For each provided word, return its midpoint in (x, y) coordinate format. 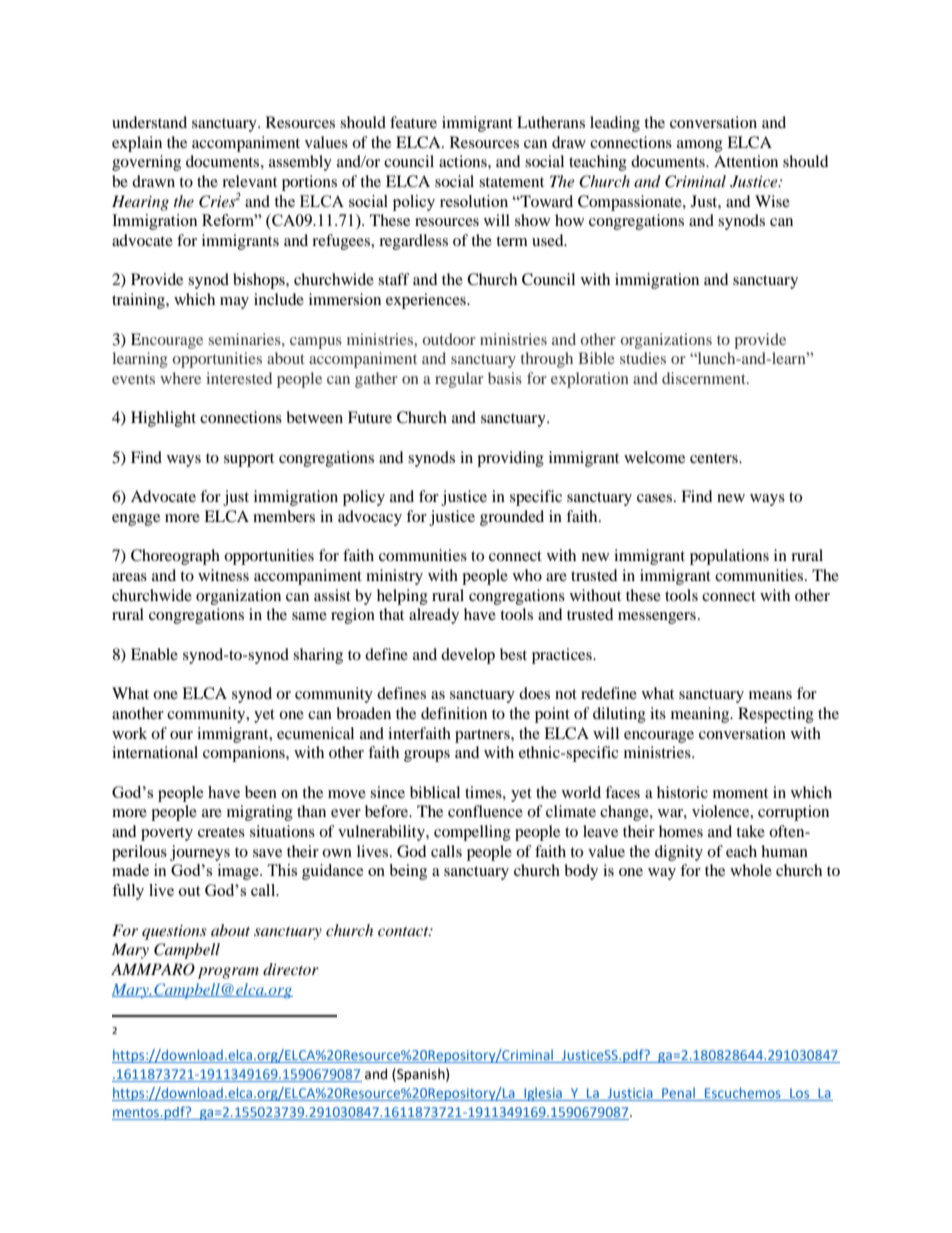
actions (464, 161)
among (700, 146)
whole (751, 870)
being (408, 872)
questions (174, 932)
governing (146, 163)
